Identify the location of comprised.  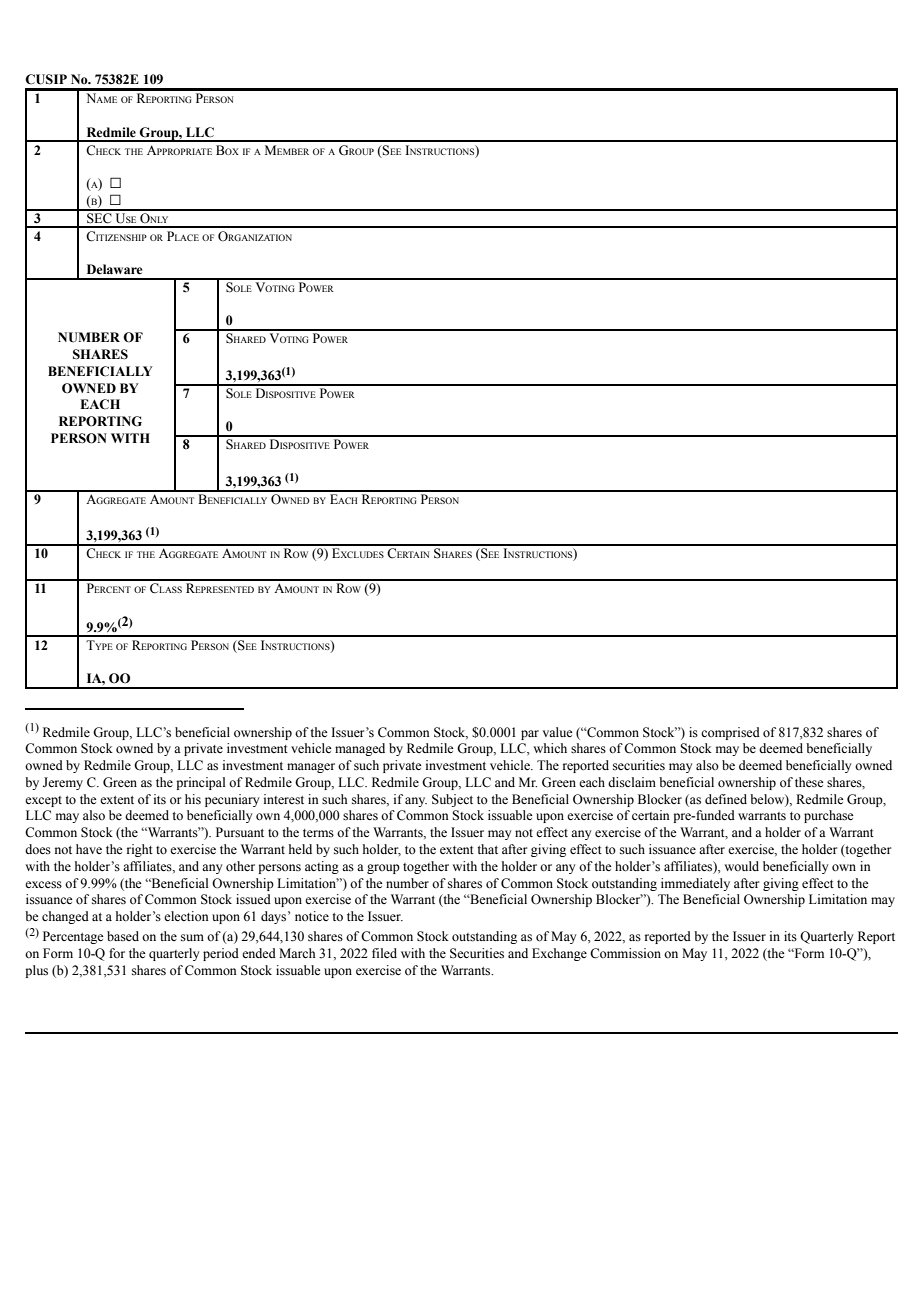
(730, 733).
